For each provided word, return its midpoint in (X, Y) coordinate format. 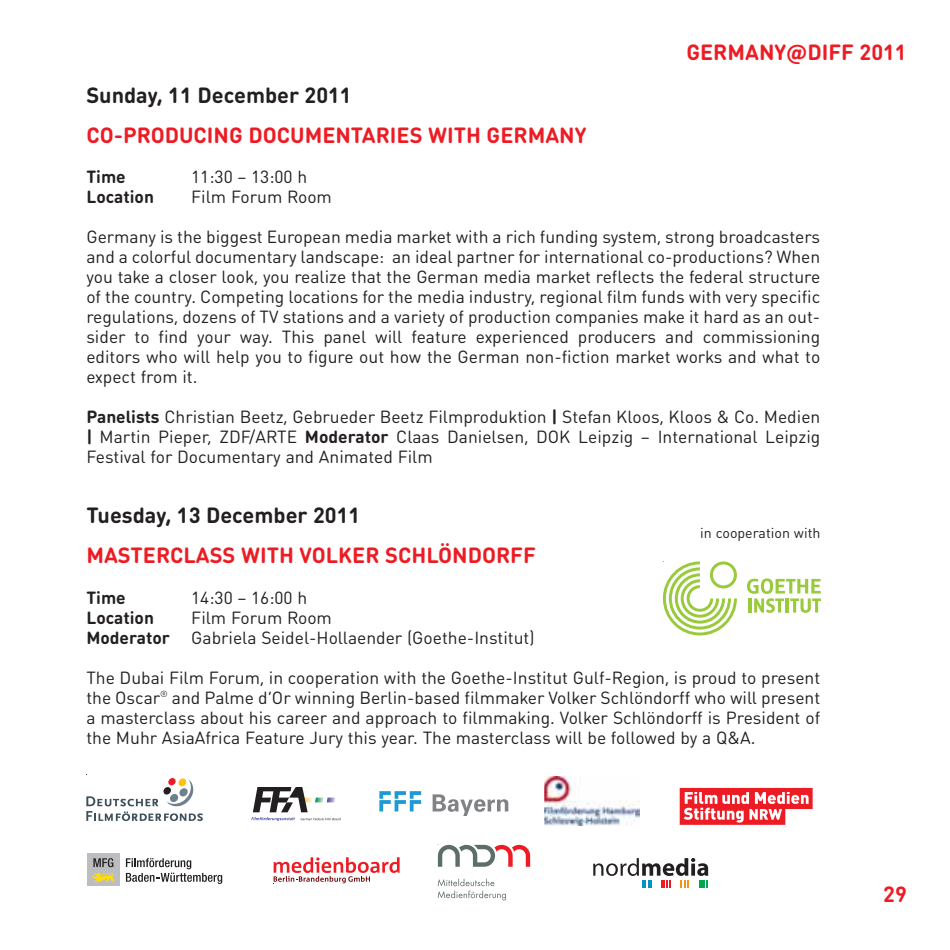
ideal (434, 256)
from (159, 376)
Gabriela (223, 637)
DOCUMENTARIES (336, 135)
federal (716, 276)
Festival (116, 456)
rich (521, 236)
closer (193, 276)
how (406, 356)
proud (714, 679)
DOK (553, 436)
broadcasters (769, 236)
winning (324, 699)
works (699, 356)
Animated (355, 456)
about (222, 717)
